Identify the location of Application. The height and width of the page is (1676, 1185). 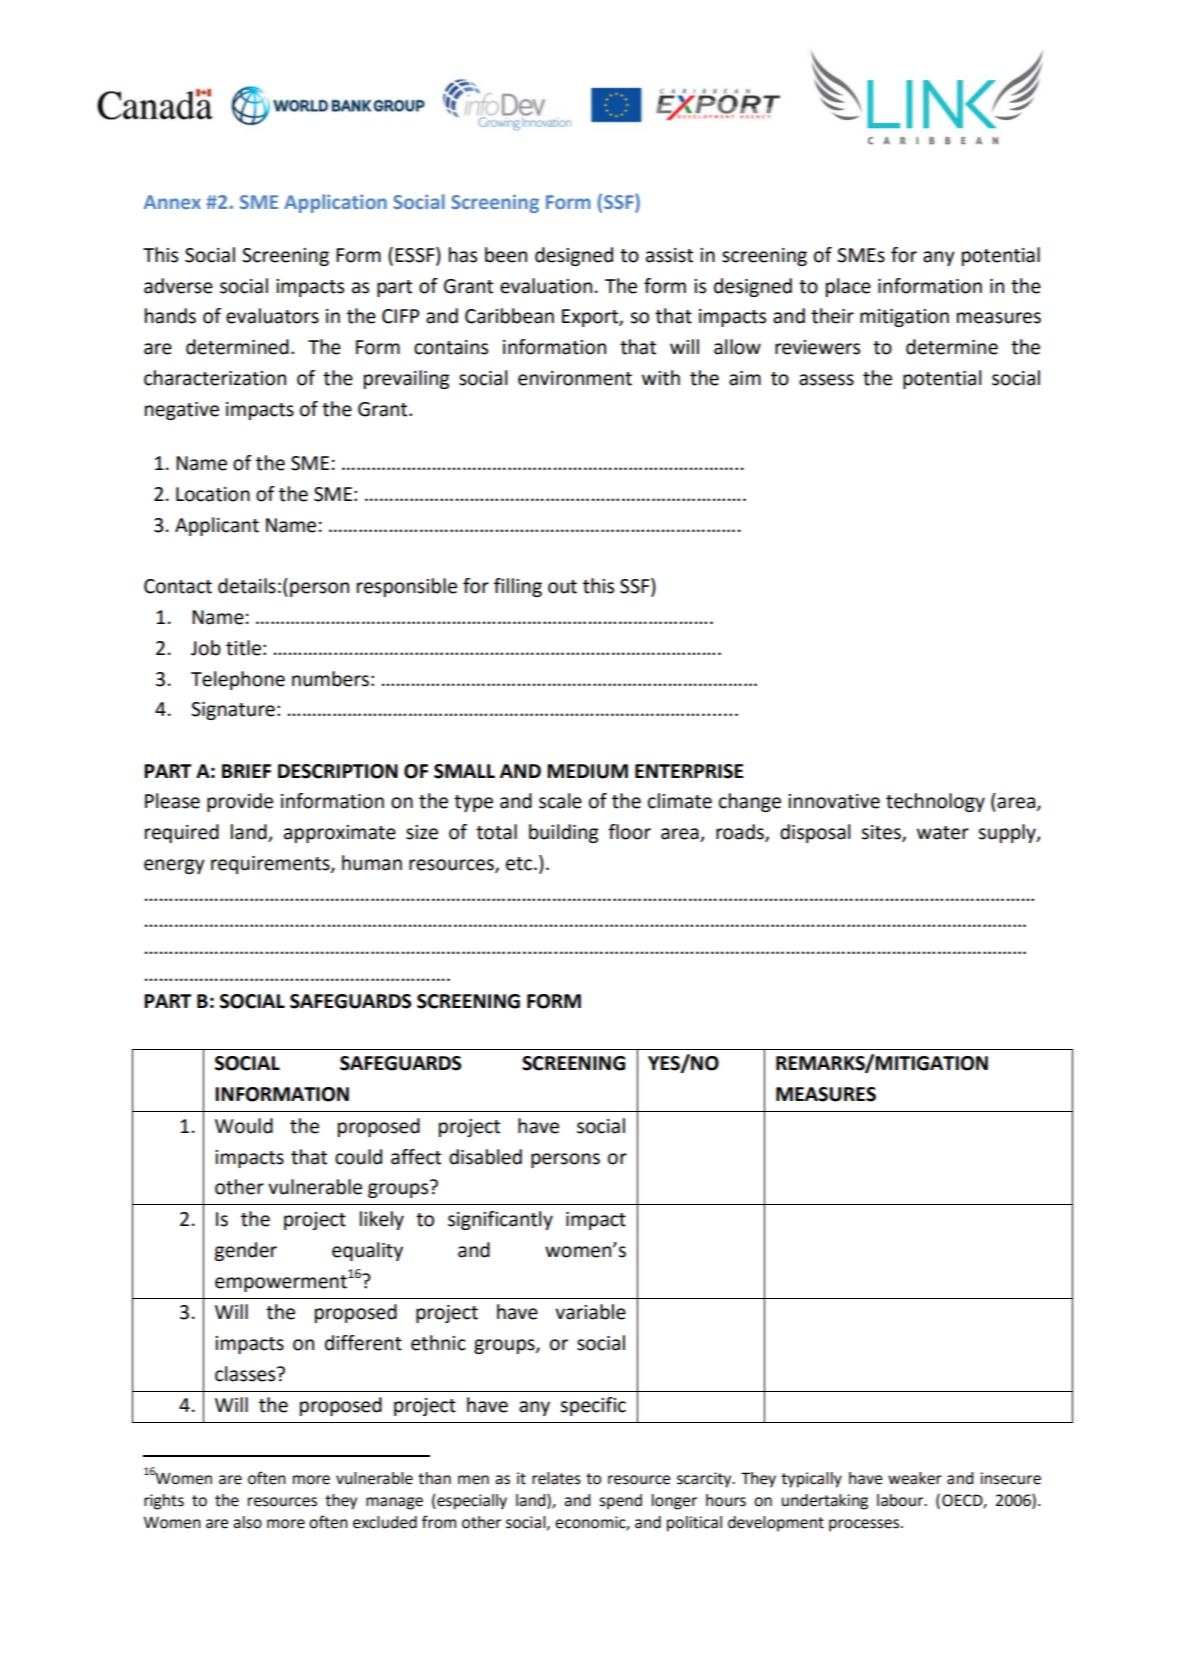
(335, 203).
